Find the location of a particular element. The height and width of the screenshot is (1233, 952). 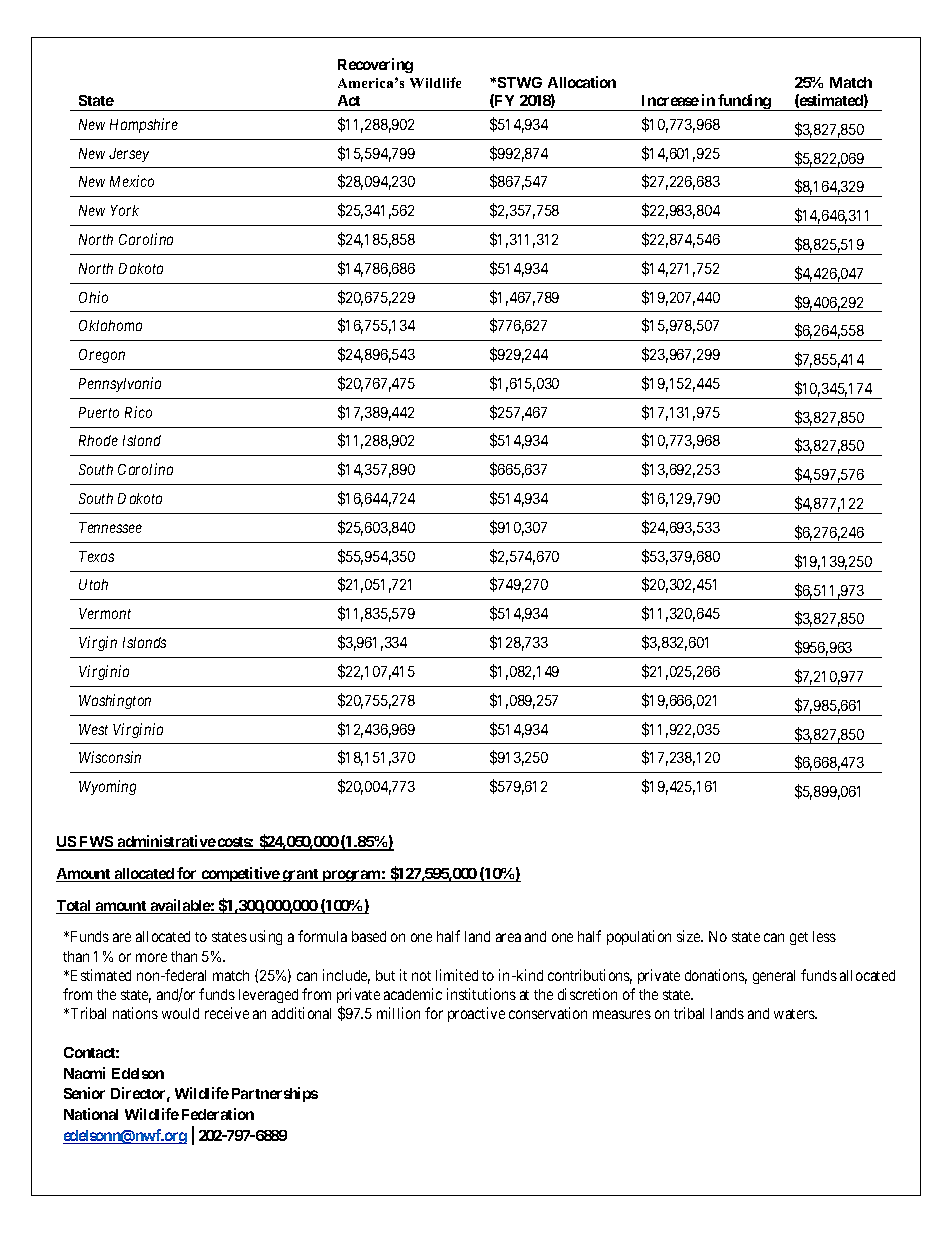

Hampshire is located at coordinates (144, 125).
